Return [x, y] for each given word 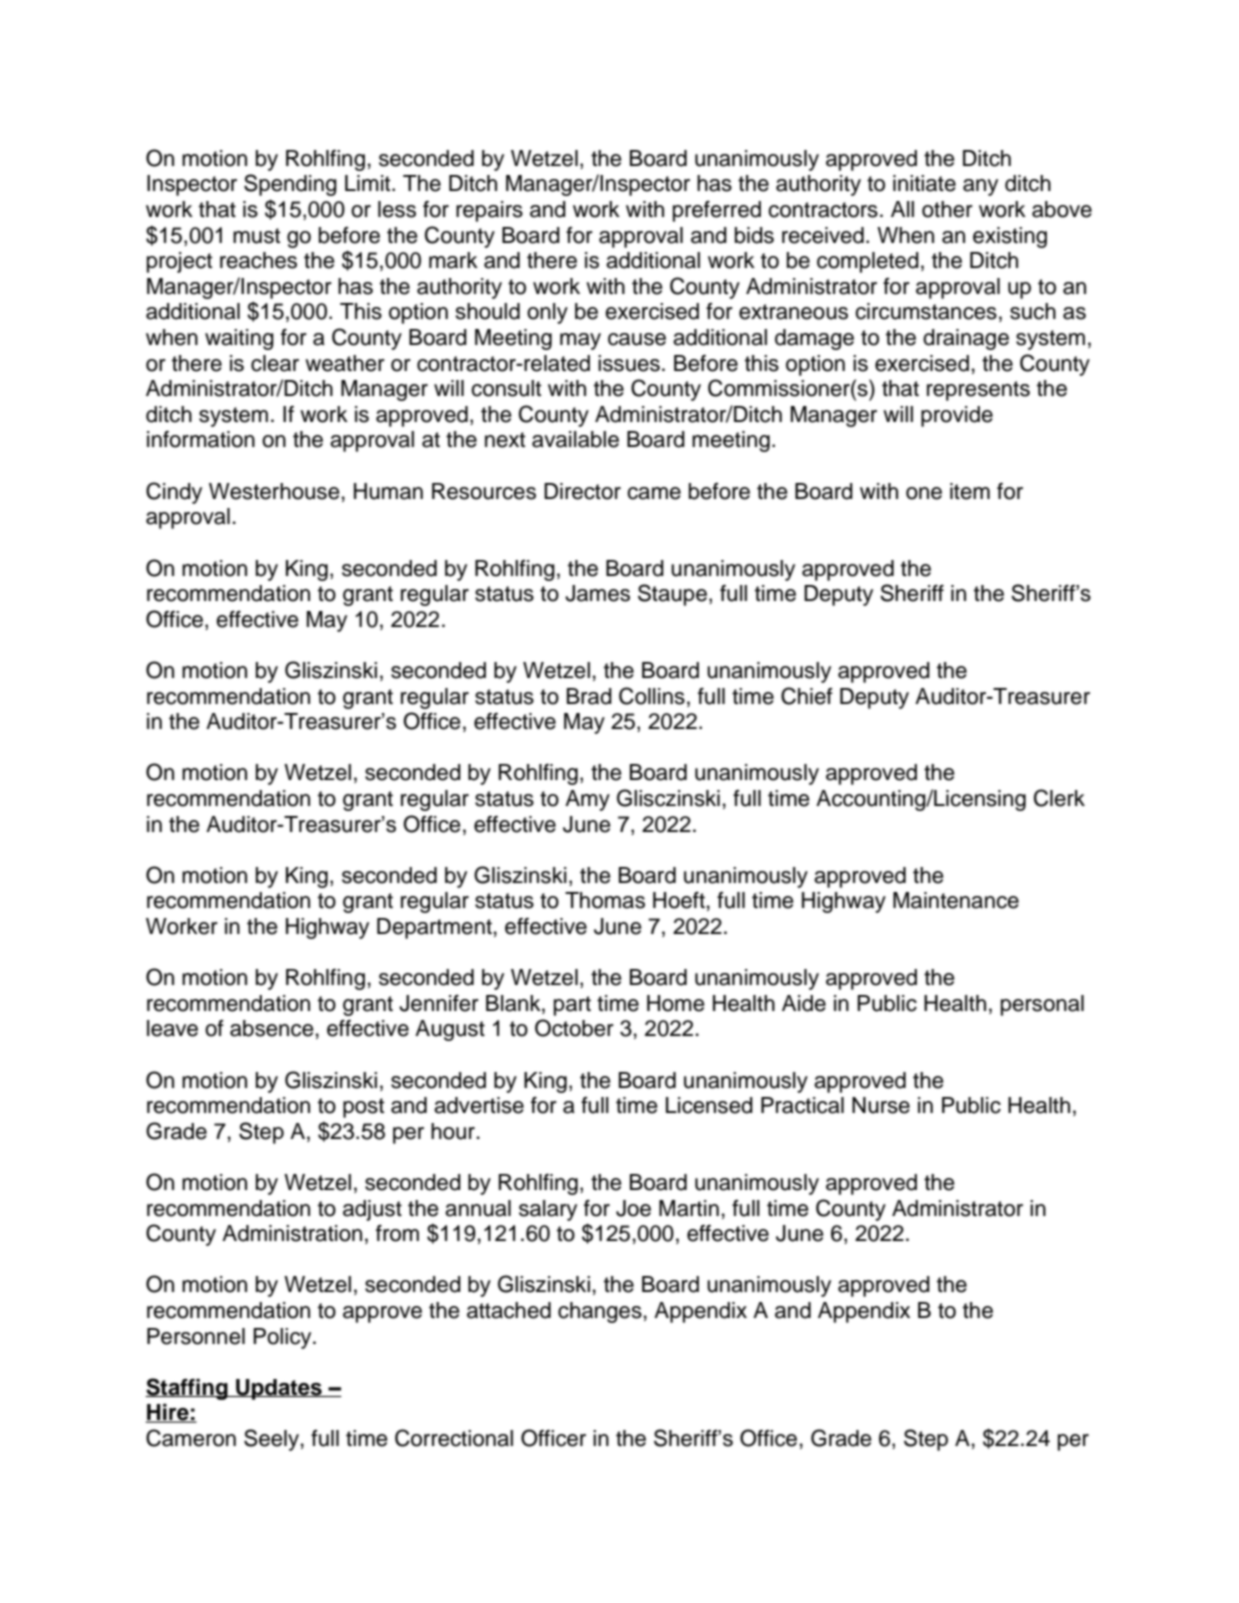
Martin [689, 1208]
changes [600, 1312]
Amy [587, 800]
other [947, 209]
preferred [717, 211]
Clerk [1059, 798]
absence [272, 1028]
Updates [279, 1389]
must [256, 236]
